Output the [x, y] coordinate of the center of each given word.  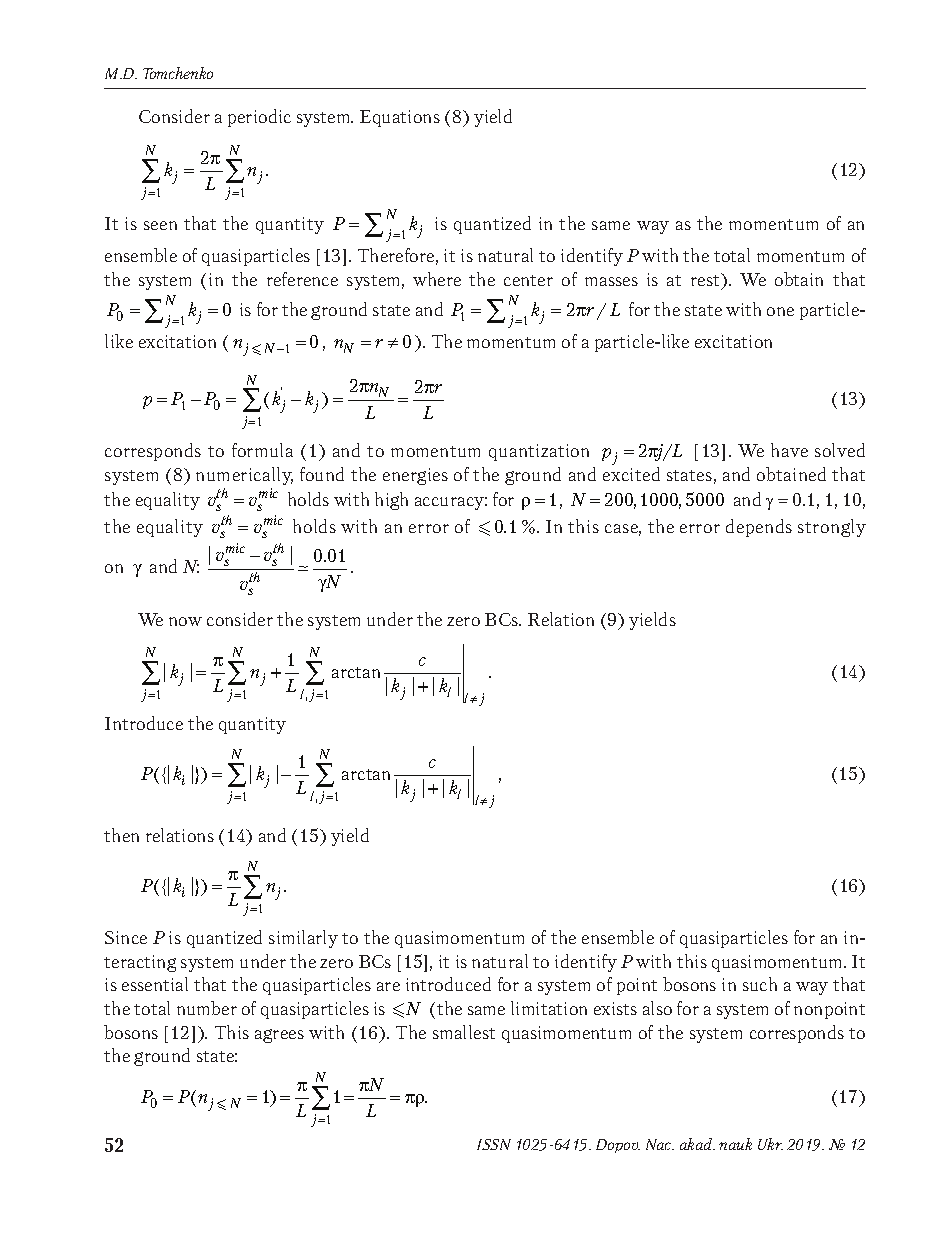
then [121, 835]
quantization [539, 452]
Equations [400, 118]
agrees [279, 1036]
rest [706, 279]
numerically [244, 476]
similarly [303, 939]
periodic [259, 118]
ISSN [494, 1144]
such [760, 984]
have [789, 450]
